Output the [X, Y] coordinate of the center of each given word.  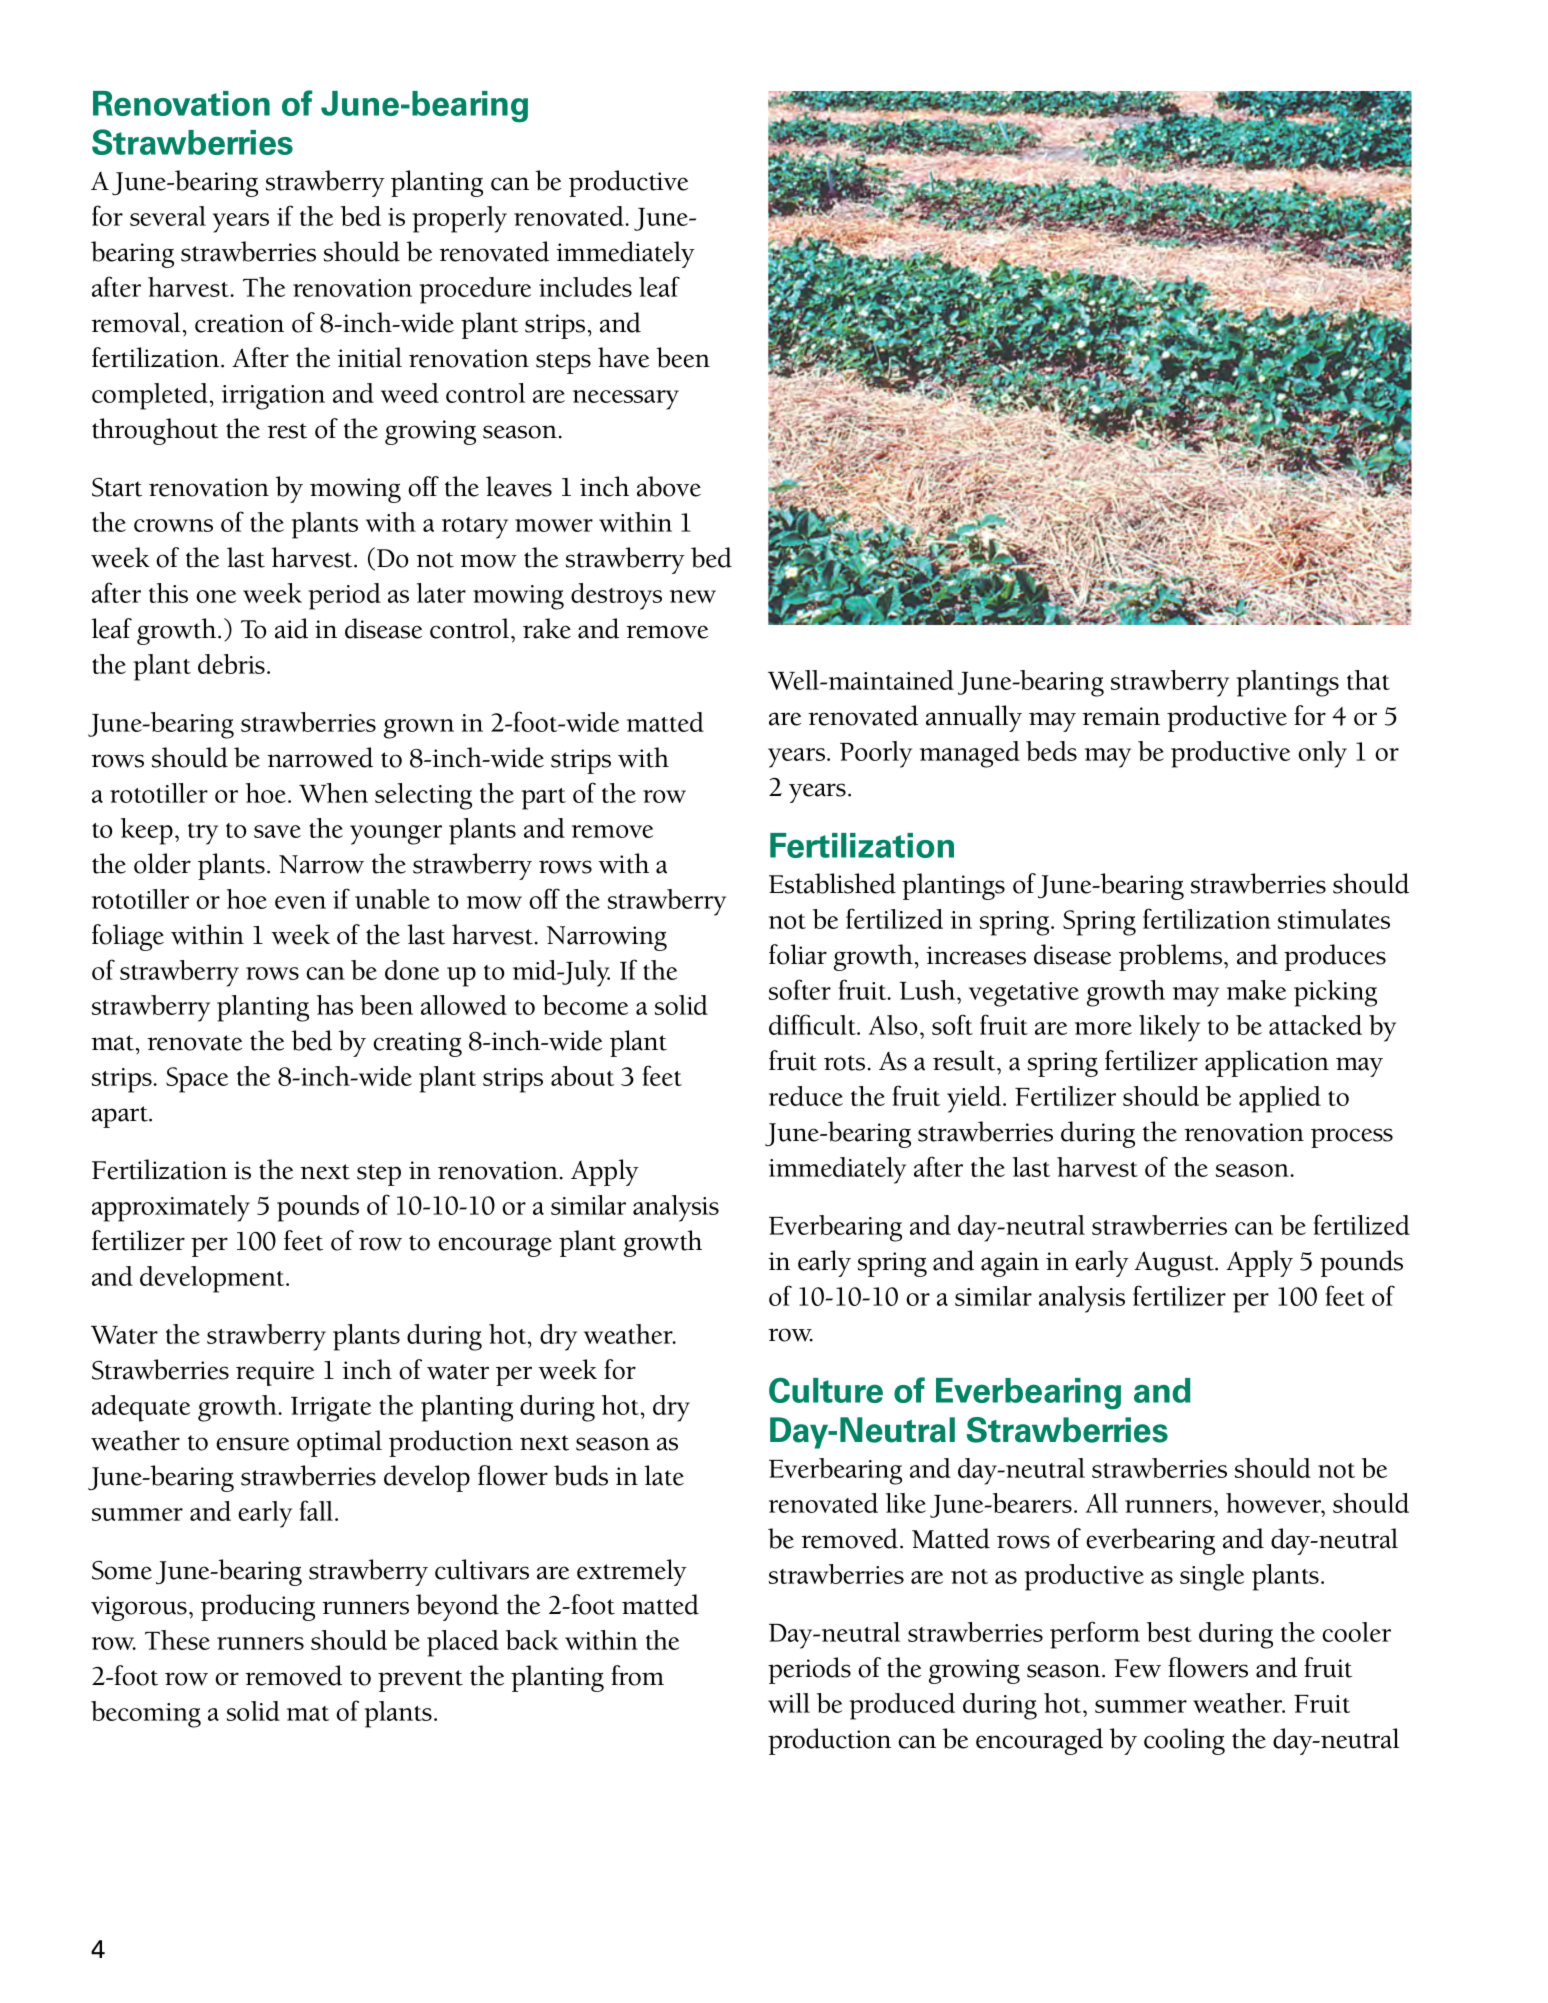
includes [585, 287]
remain [1121, 716]
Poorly [876, 754]
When [333, 793]
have [623, 357]
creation [239, 323]
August [1175, 1264]
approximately [171, 1208]
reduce [806, 1096]
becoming [146, 1714]
